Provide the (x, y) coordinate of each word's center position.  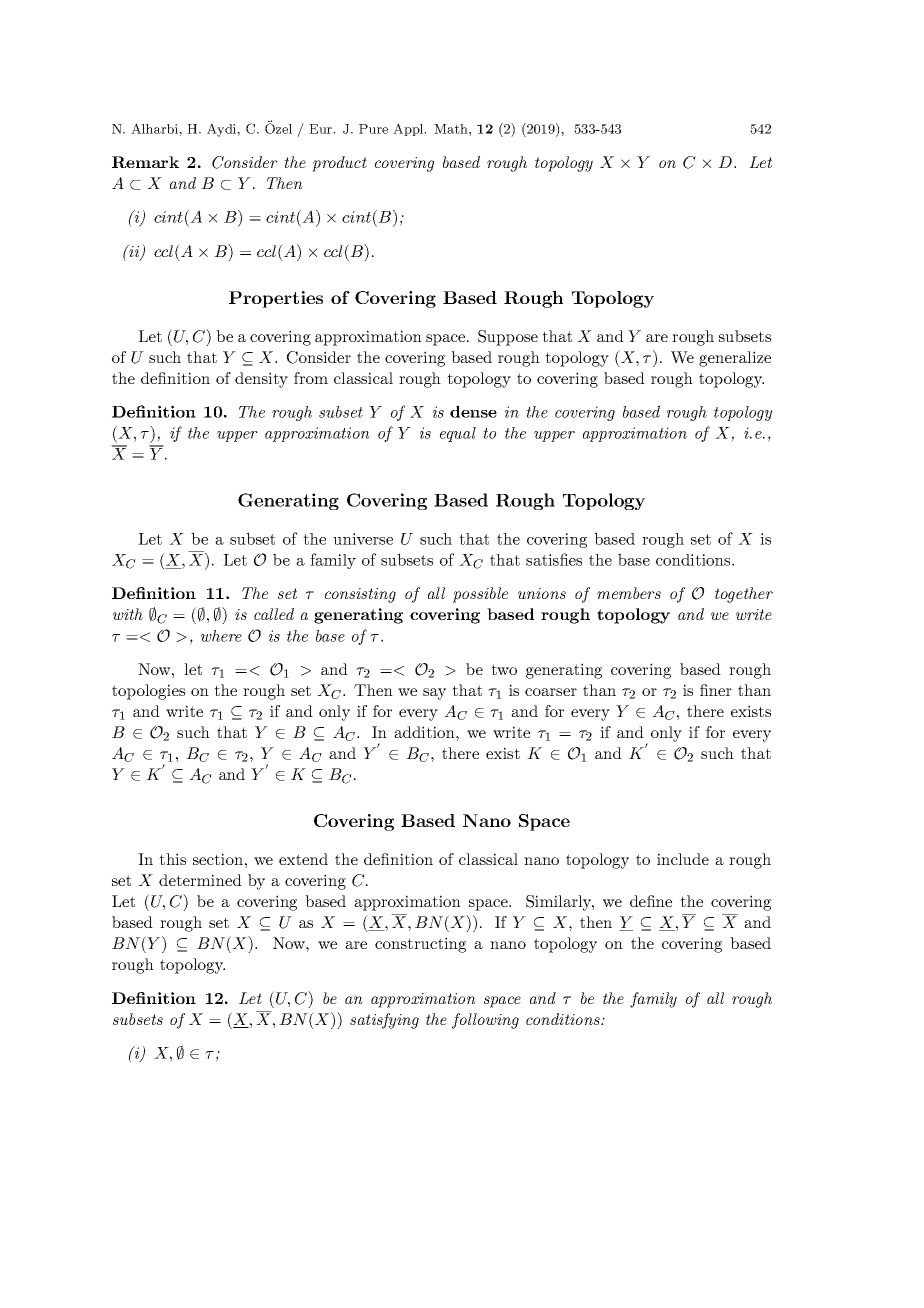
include (683, 859)
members (629, 593)
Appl (409, 129)
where (221, 636)
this (172, 859)
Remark (145, 162)
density (261, 380)
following (485, 1021)
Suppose (508, 338)
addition (425, 732)
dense (473, 411)
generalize (735, 359)
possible (480, 595)
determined (200, 880)
